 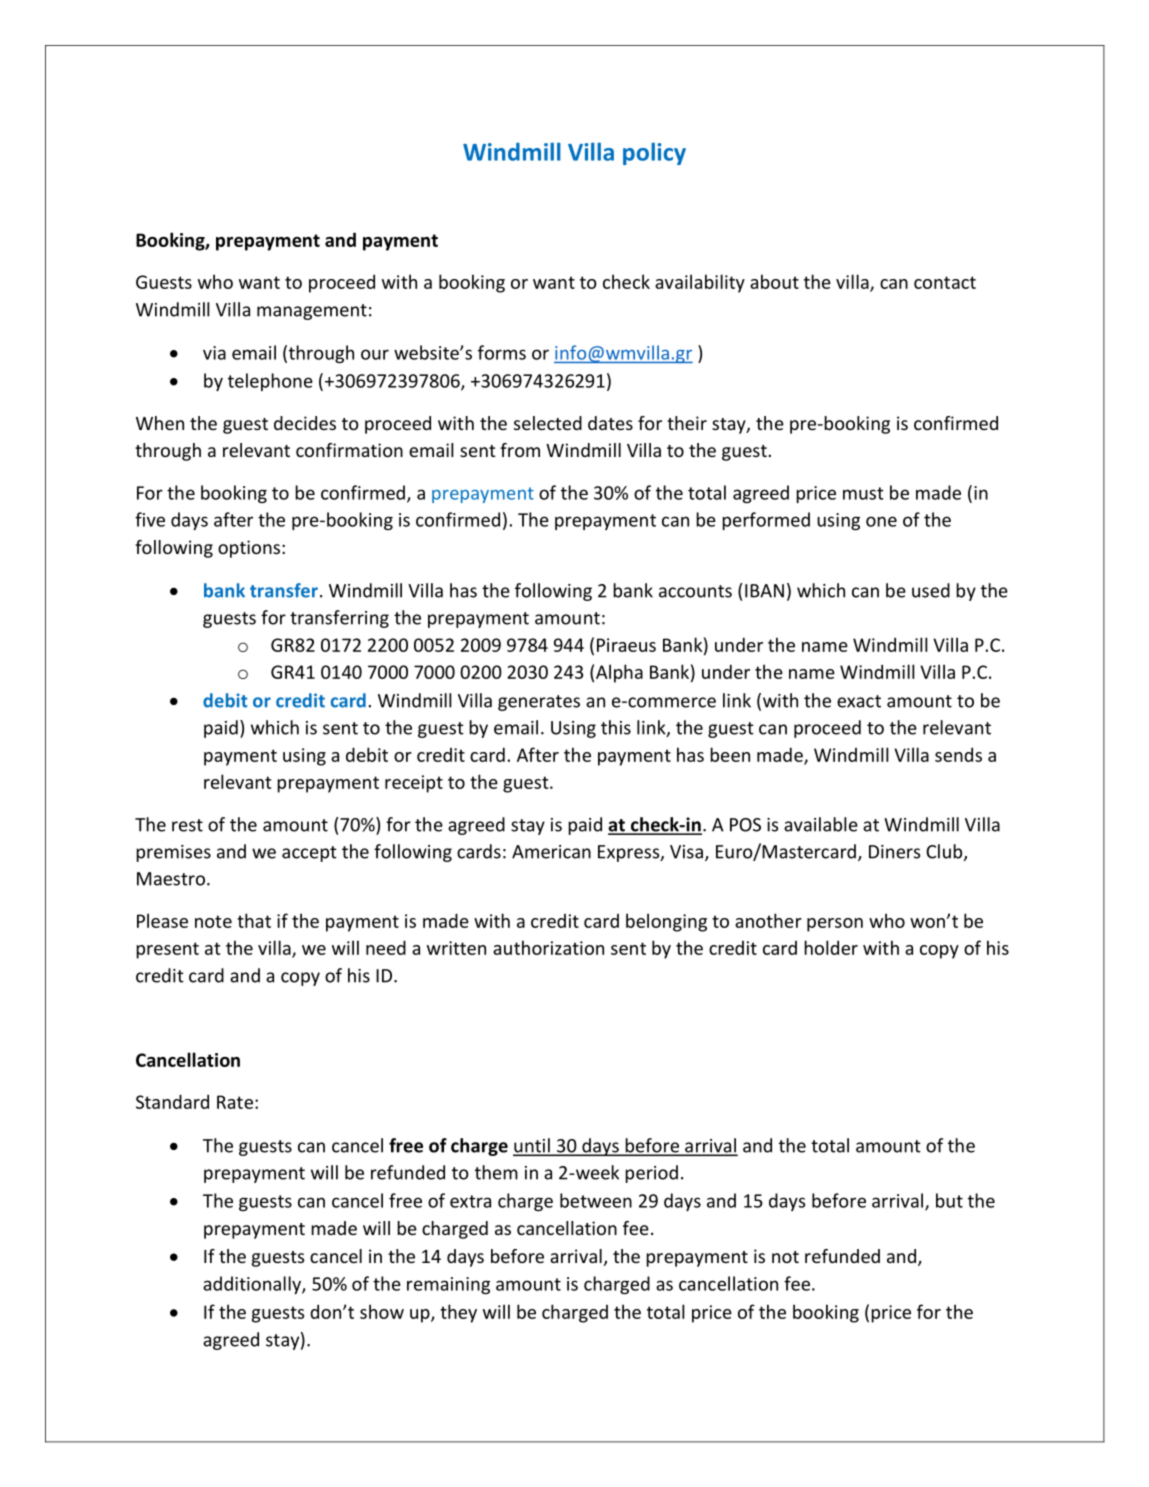 I want to click on from, so click(x=520, y=450).
